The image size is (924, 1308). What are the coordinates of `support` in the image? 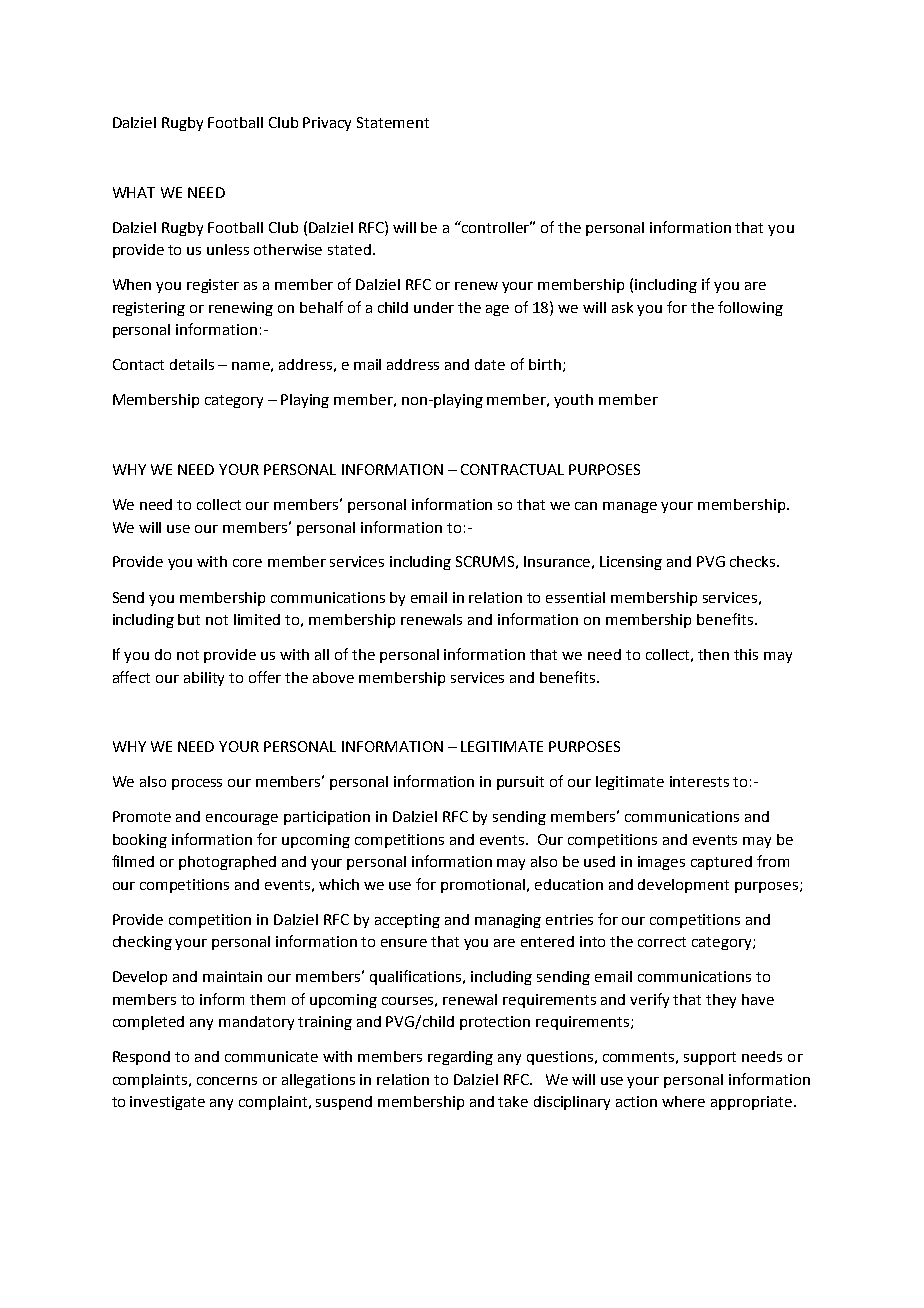 It's located at (710, 1058).
